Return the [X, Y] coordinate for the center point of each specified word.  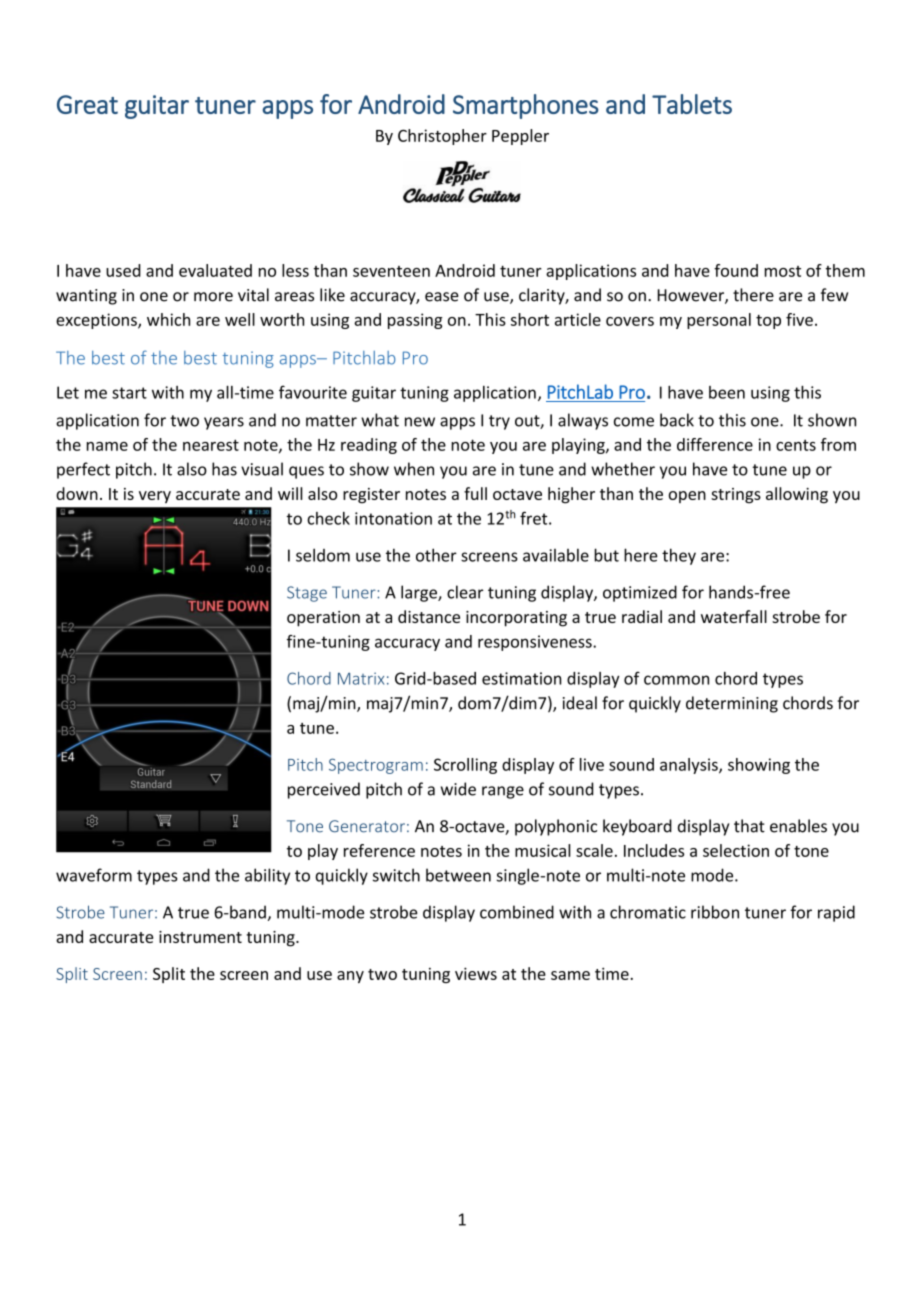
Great [87, 104]
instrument [200, 937]
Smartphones [526, 106]
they [679, 556]
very [155, 497]
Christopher [442, 137]
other [436, 555]
